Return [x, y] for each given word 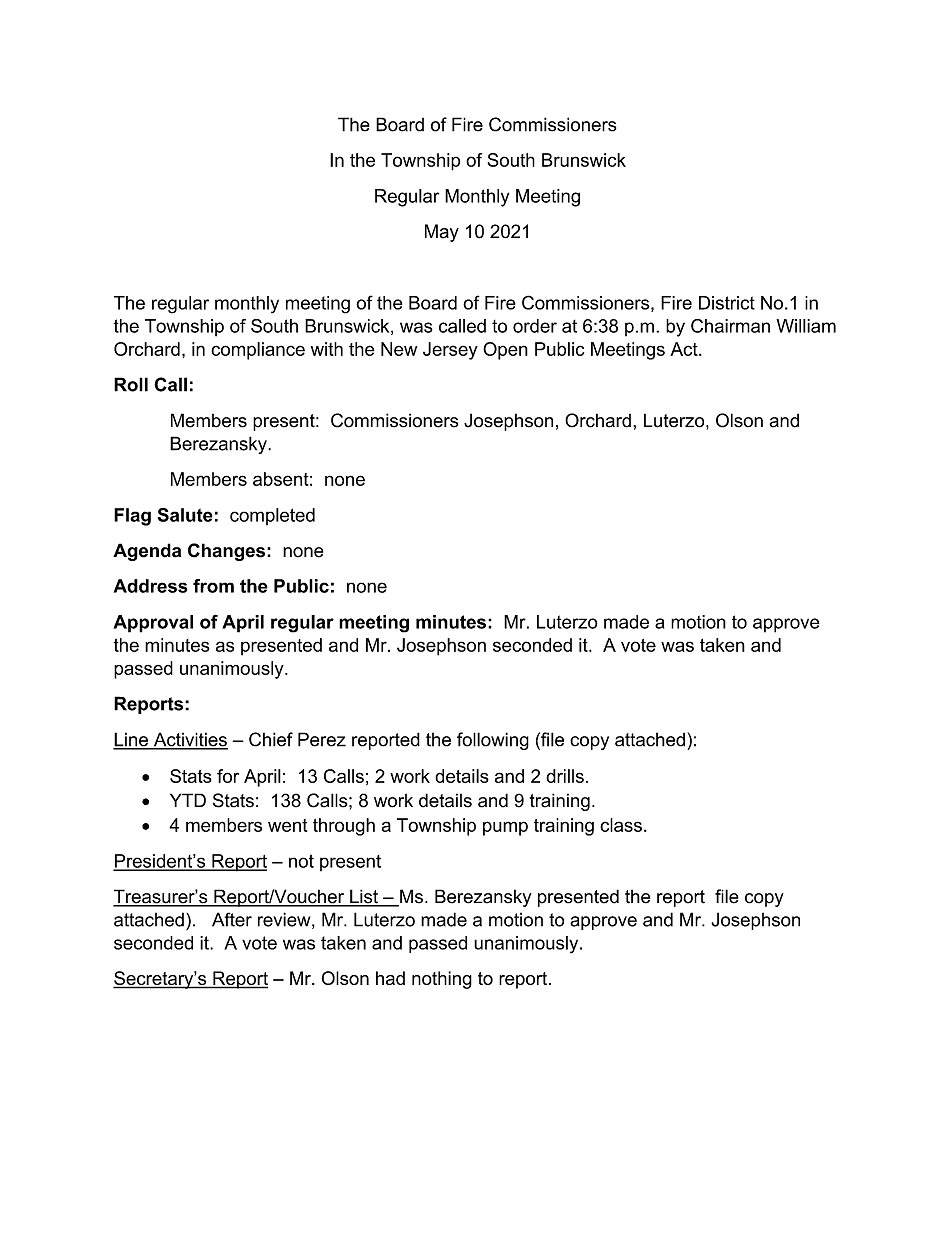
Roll [131, 384]
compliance [258, 351]
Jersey [450, 351]
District [727, 303]
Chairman [730, 326]
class [621, 825]
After [232, 919]
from [213, 586]
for [228, 776]
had [390, 978]
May [442, 233]
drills [565, 776]
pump [505, 828]
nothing [442, 980]
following [493, 741]
